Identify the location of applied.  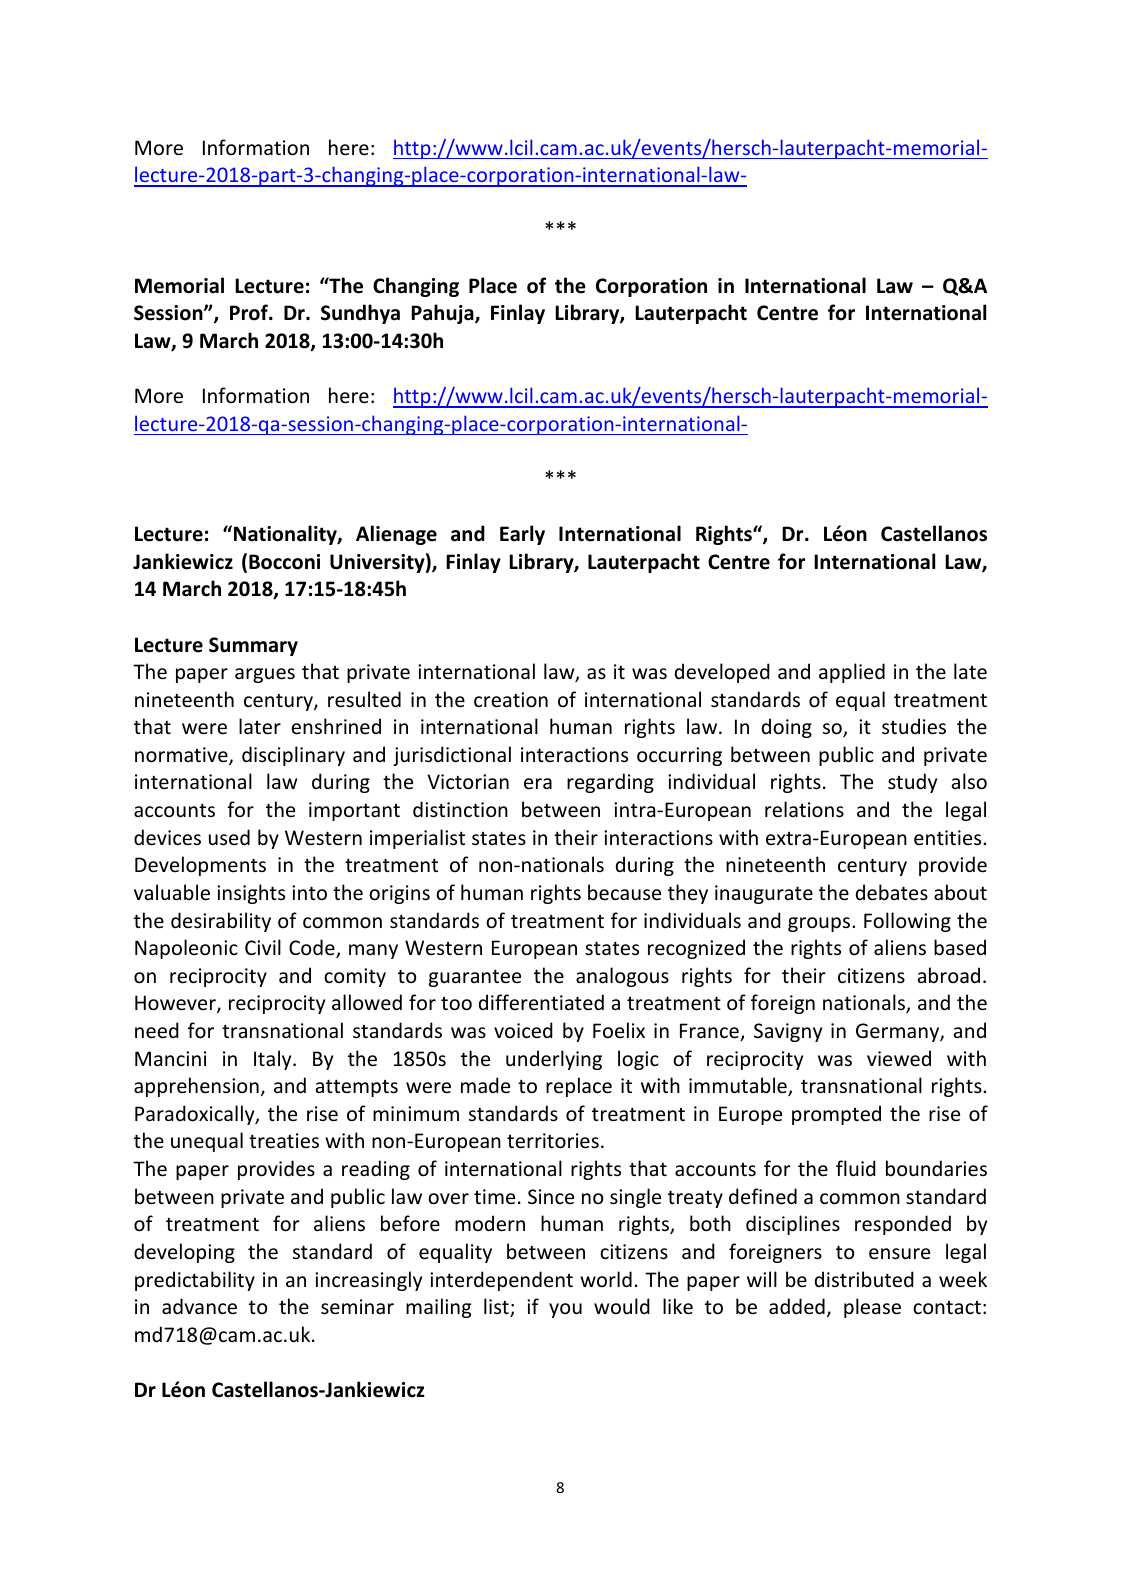
(852, 673).
